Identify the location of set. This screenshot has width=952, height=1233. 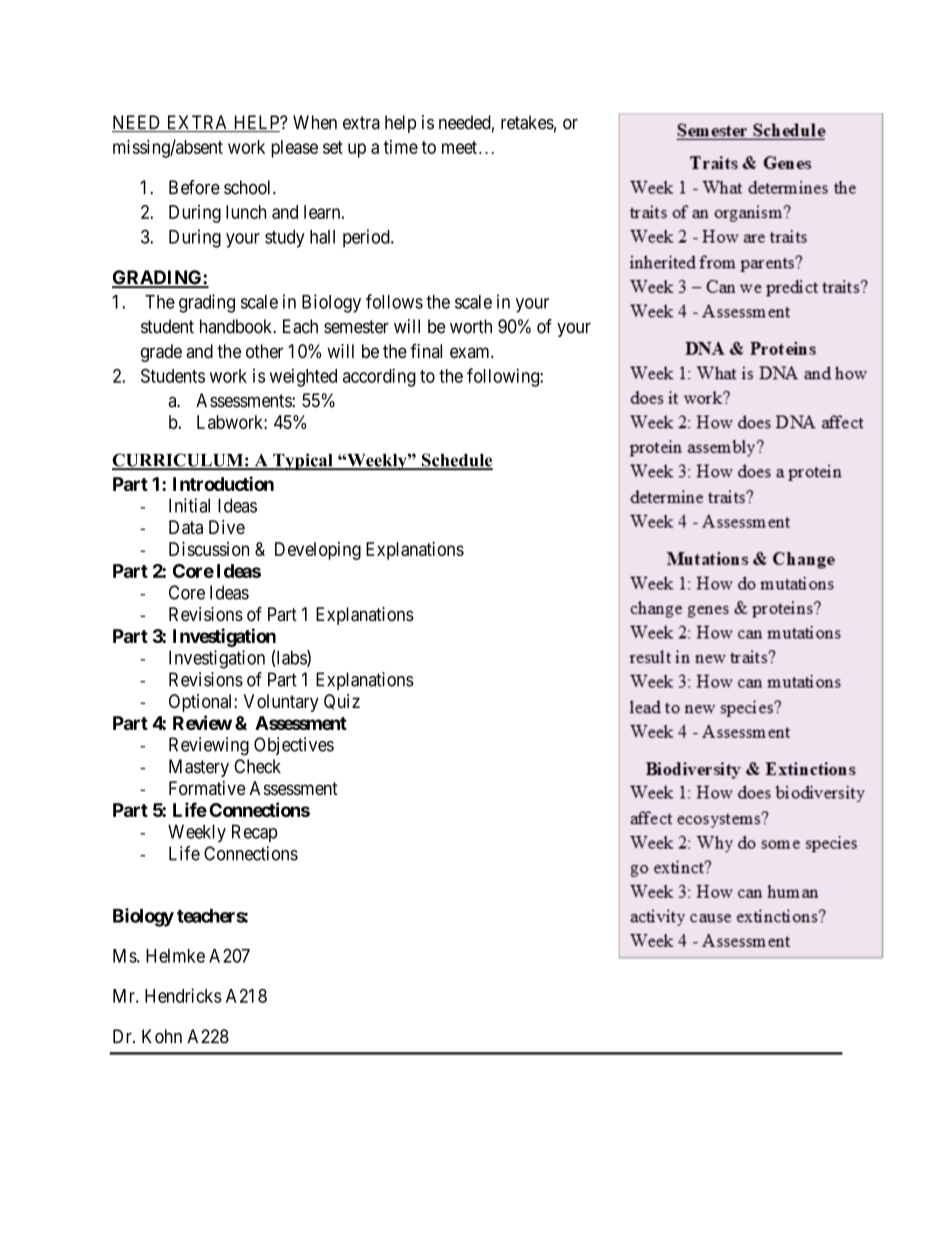
(333, 147).
